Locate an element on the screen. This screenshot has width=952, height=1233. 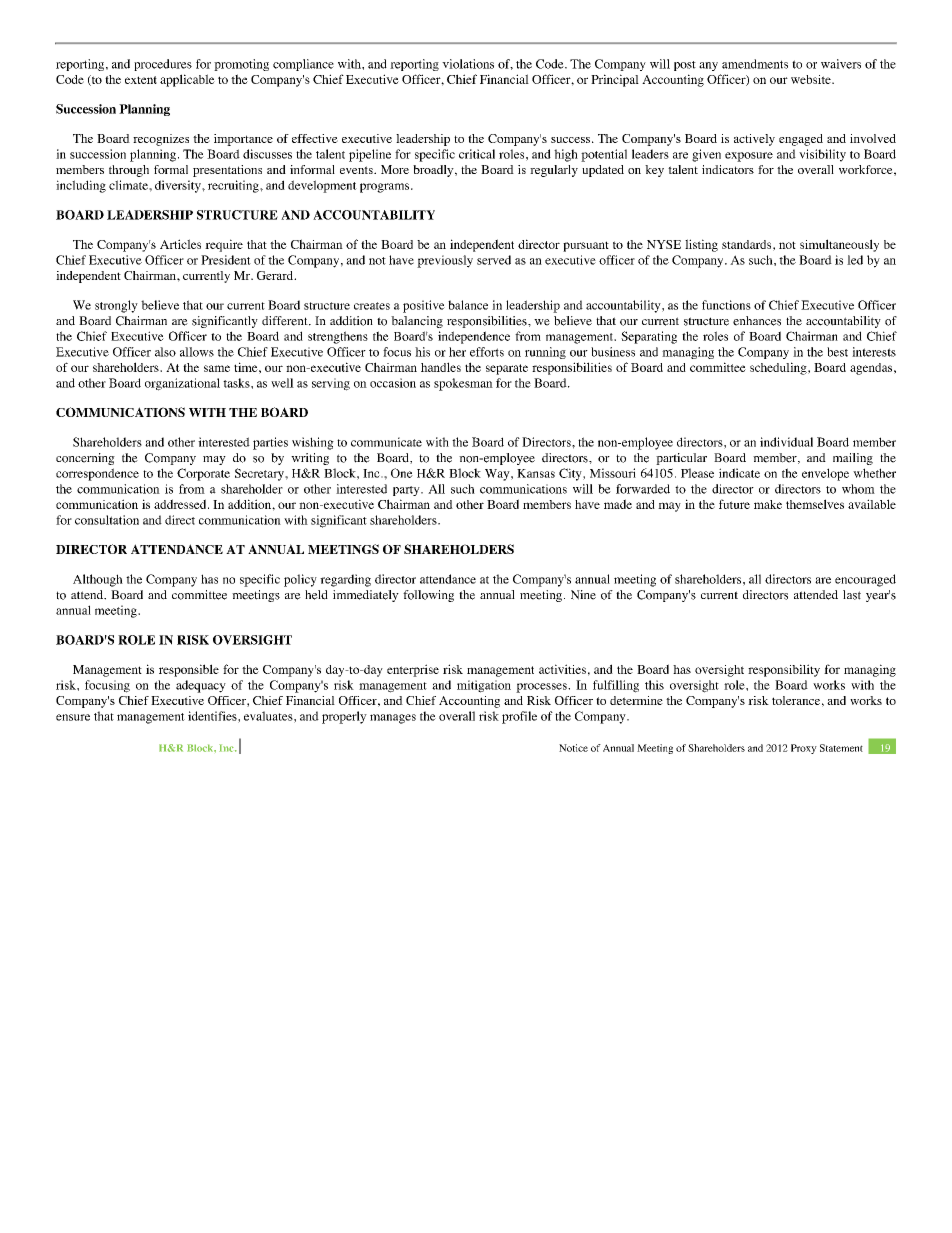
website is located at coordinates (812, 79).
